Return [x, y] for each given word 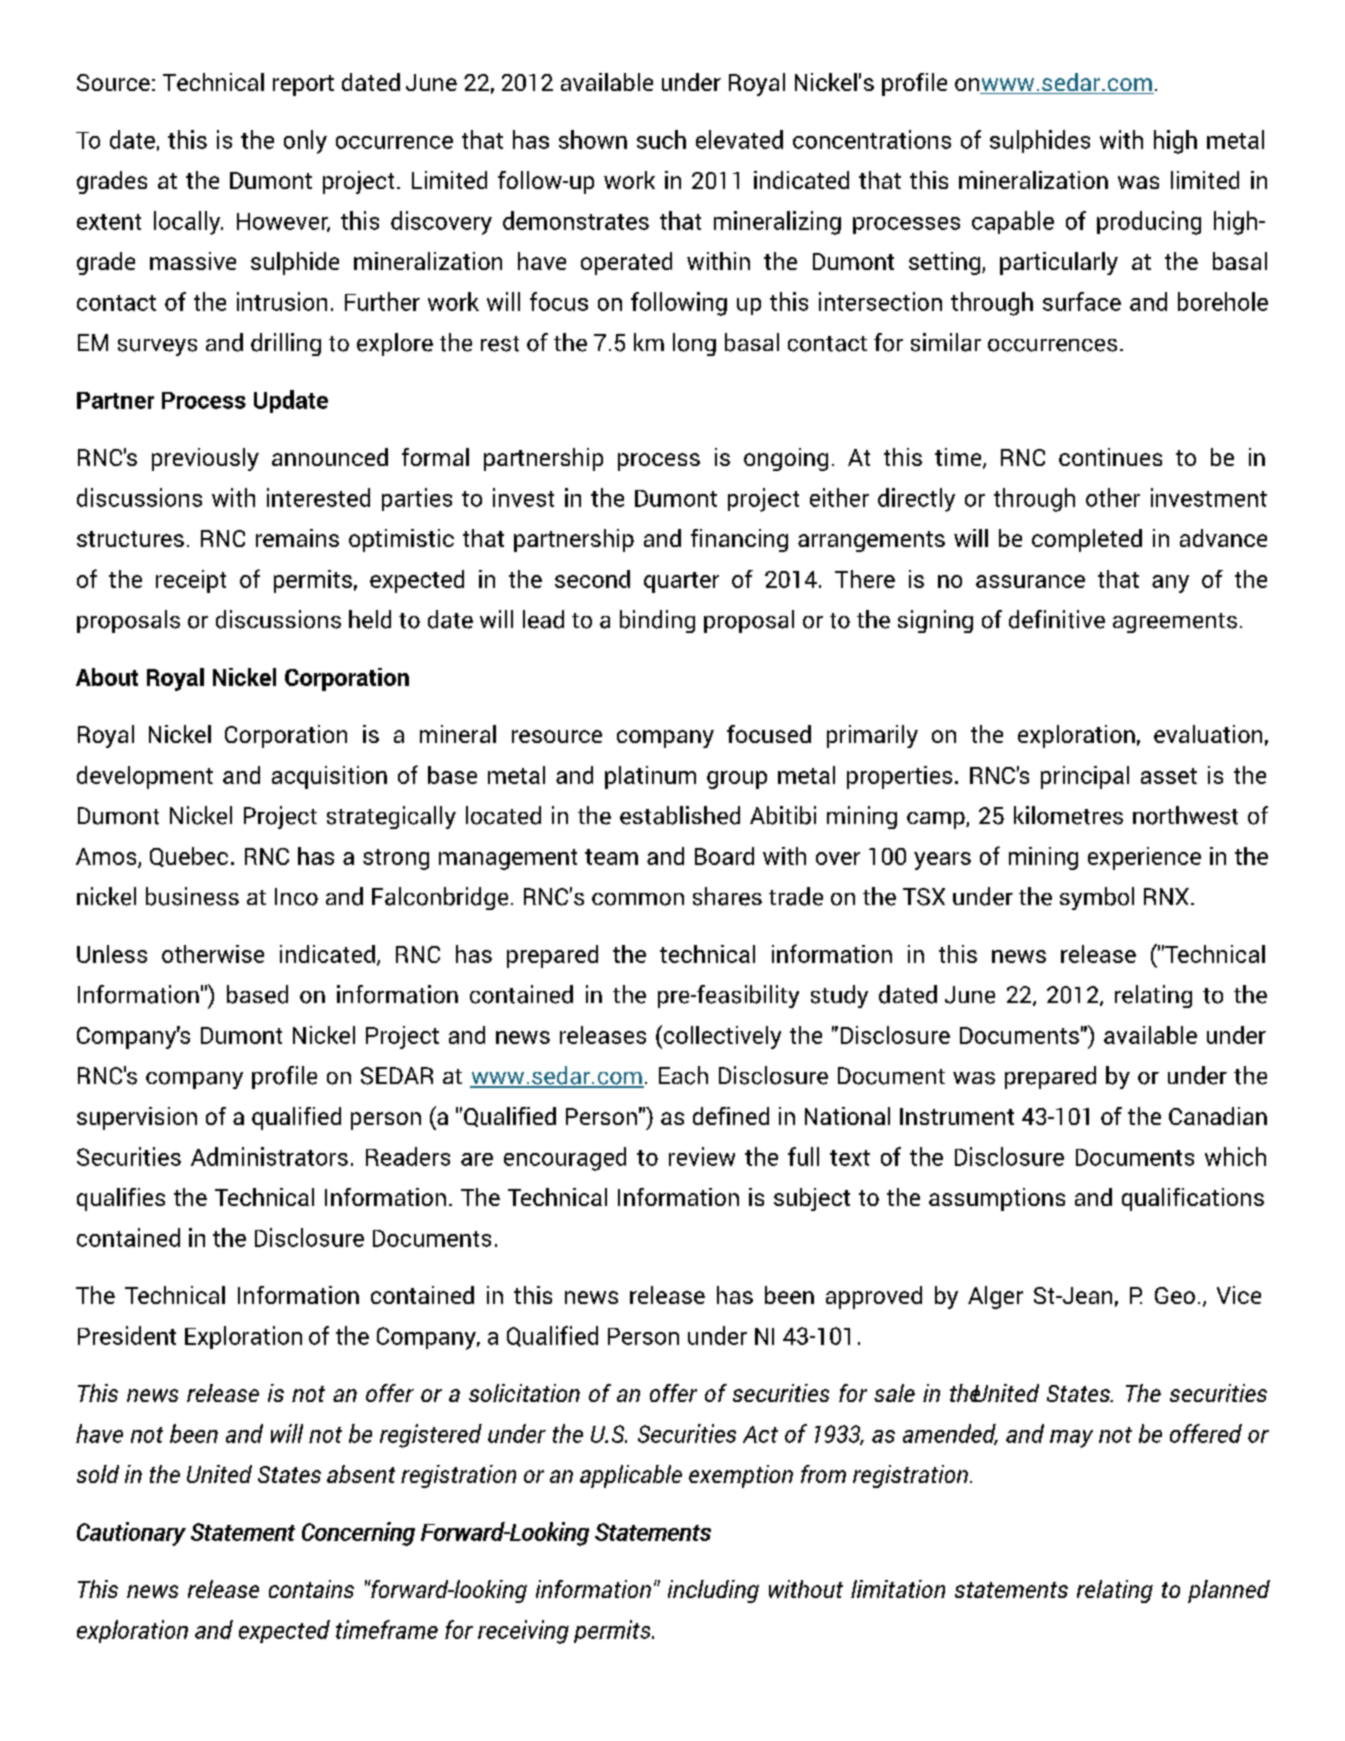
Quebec [189, 857]
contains [311, 1589]
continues [1110, 457]
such [661, 139]
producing [1149, 223]
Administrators [269, 1156]
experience [1144, 858]
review [702, 1156]
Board [724, 856]
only [305, 142]
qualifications [1193, 1199]
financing [739, 540]
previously [205, 459]
